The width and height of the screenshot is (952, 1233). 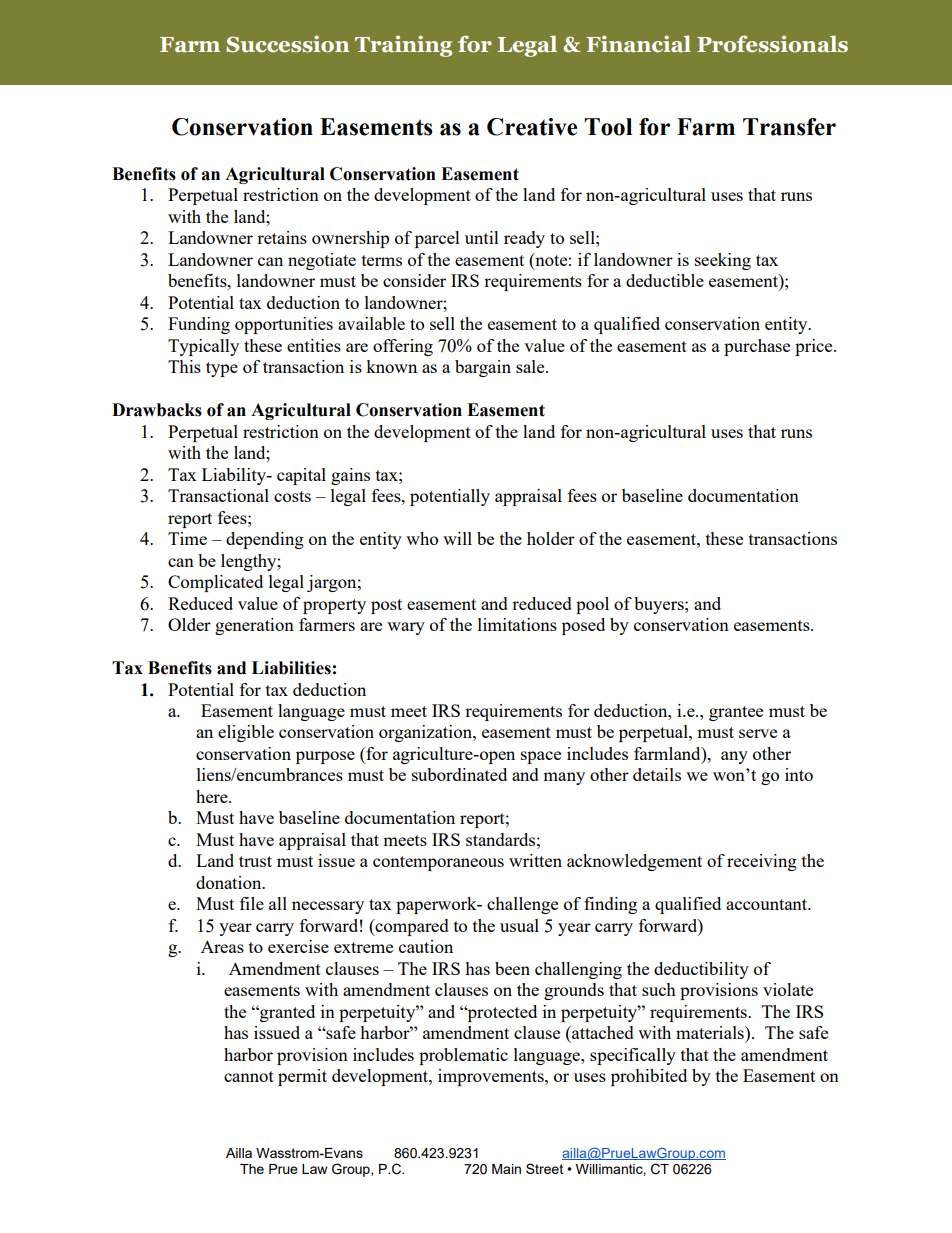 What do you see at coordinates (517, 624) in the screenshot?
I see `limitations` at bounding box center [517, 624].
